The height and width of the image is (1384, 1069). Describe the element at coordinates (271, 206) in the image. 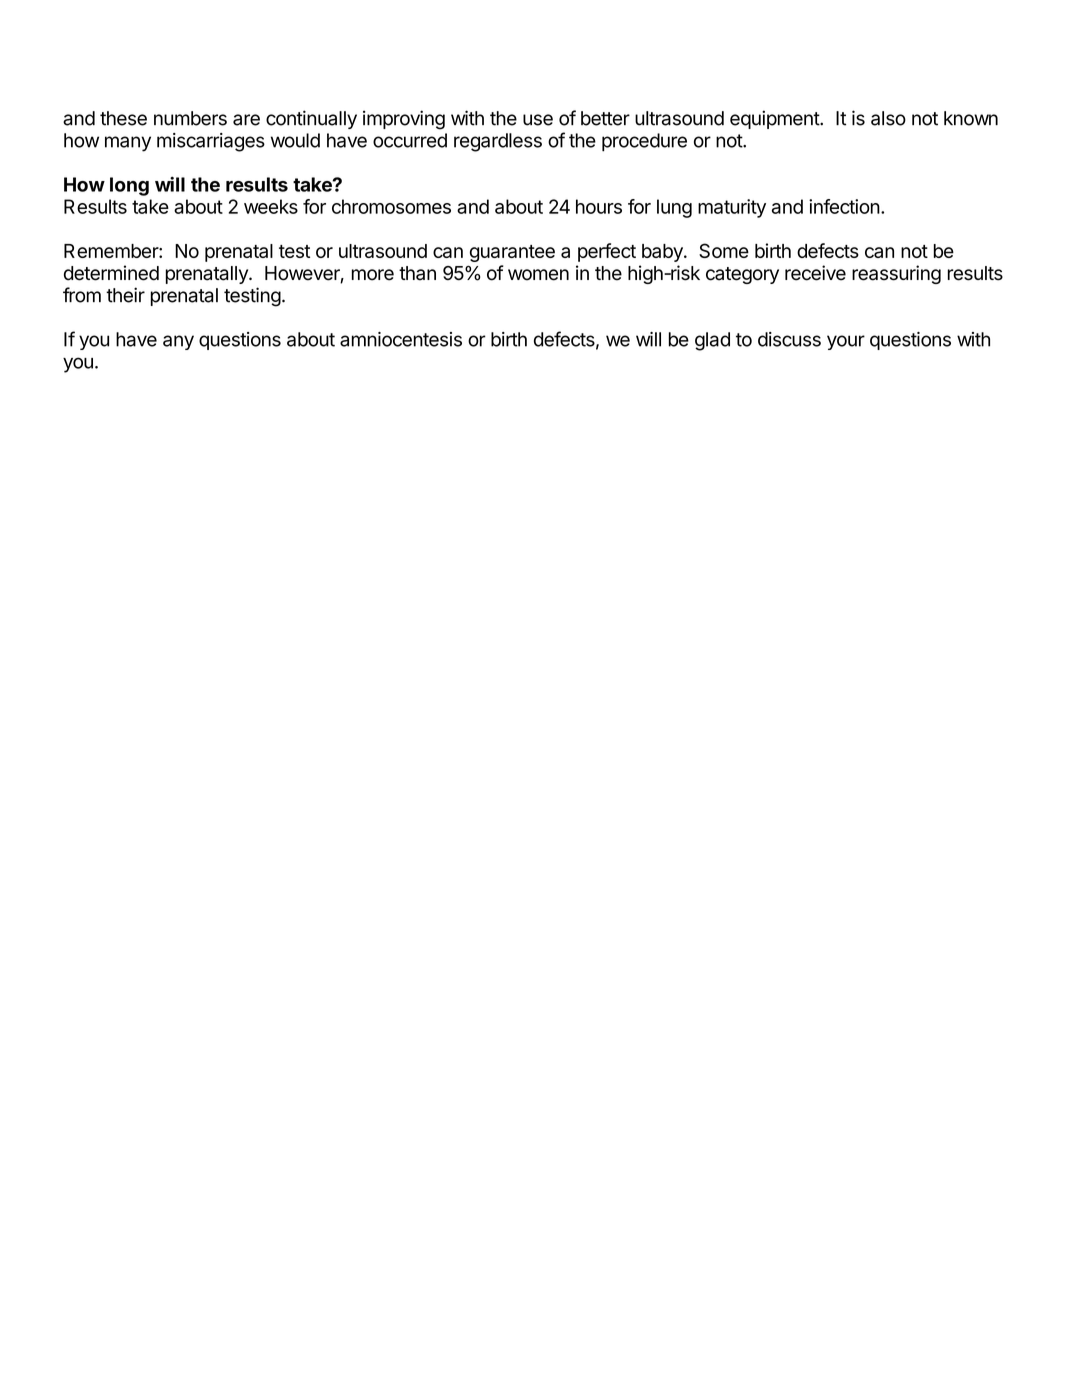

I see `weeks` at that location.
